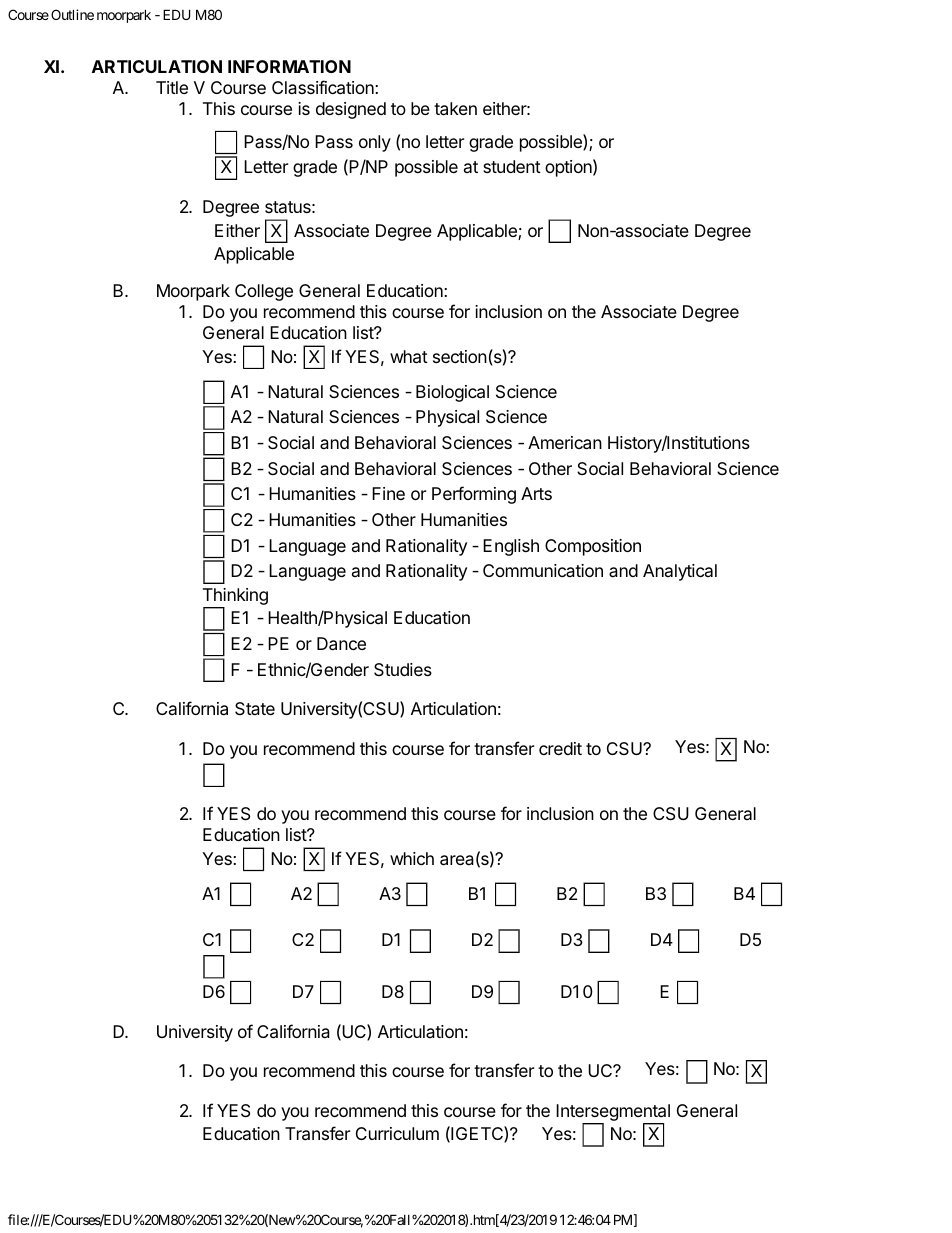 This screenshot has width=952, height=1233. Describe the element at coordinates (397, 1133) in the screenshot. I see `Curriculum` at that location.
